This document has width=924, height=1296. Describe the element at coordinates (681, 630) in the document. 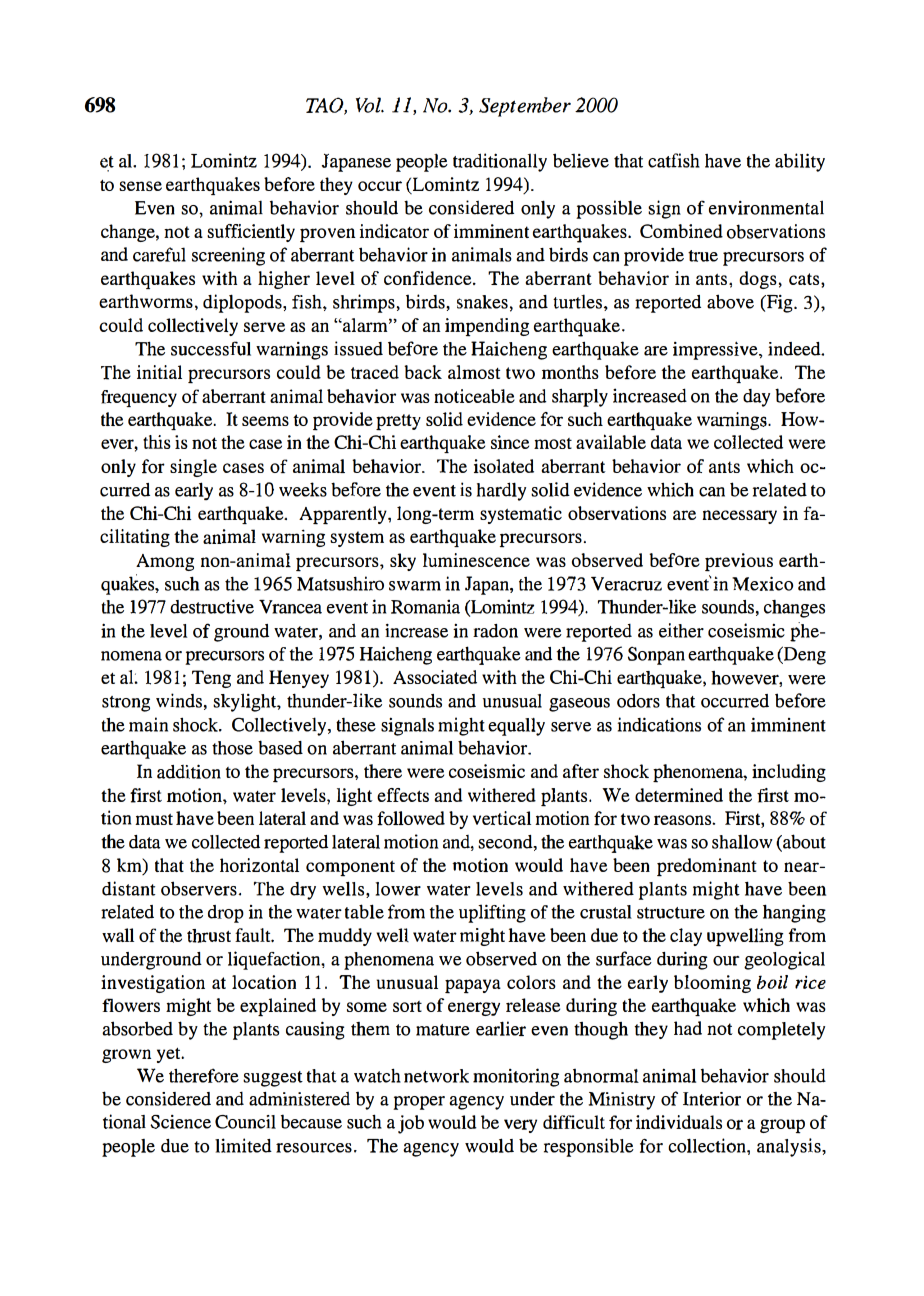

I see `either` at that location.
